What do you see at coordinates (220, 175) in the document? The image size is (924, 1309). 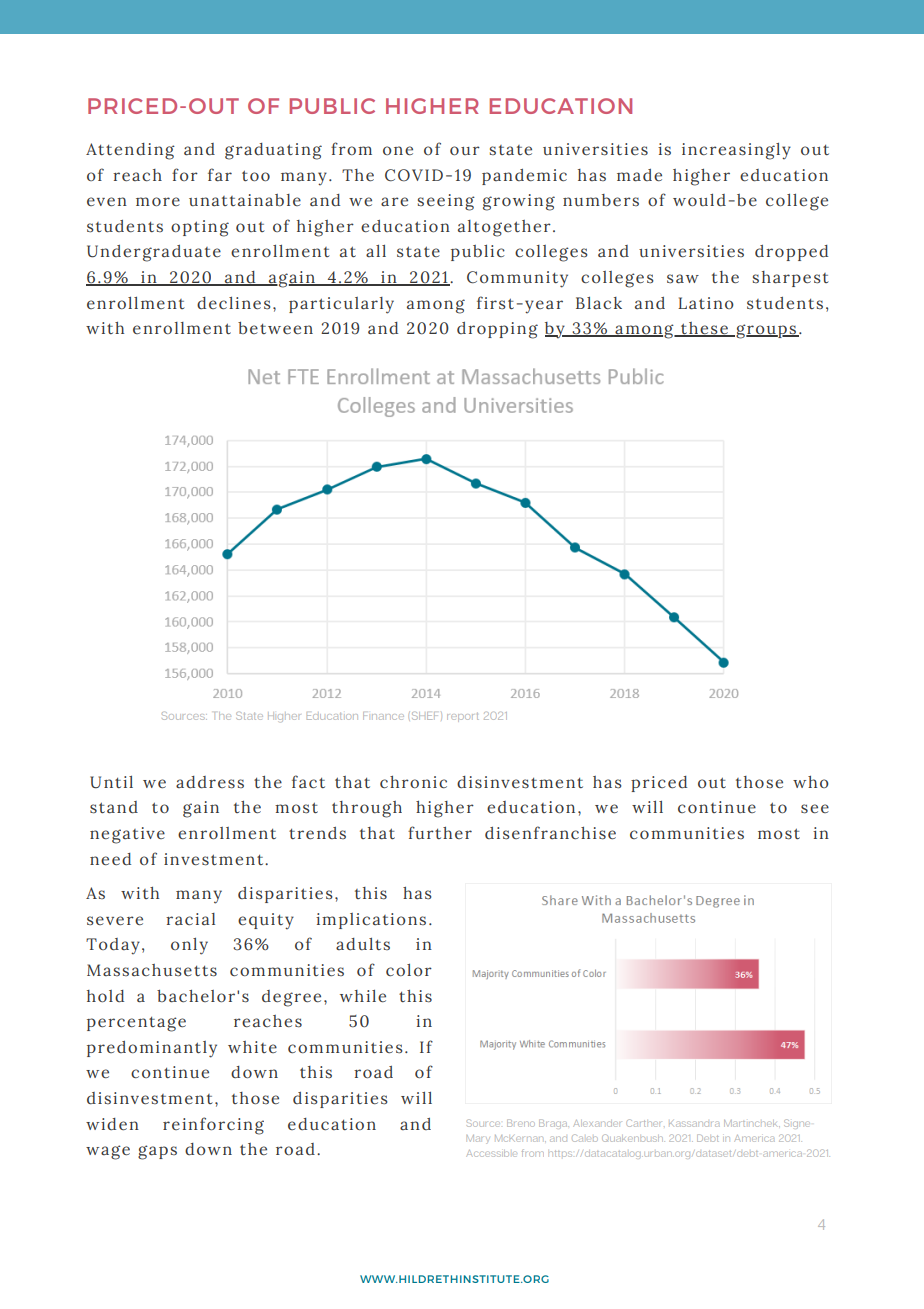 I see `far` at bounding box center [220, 175].
